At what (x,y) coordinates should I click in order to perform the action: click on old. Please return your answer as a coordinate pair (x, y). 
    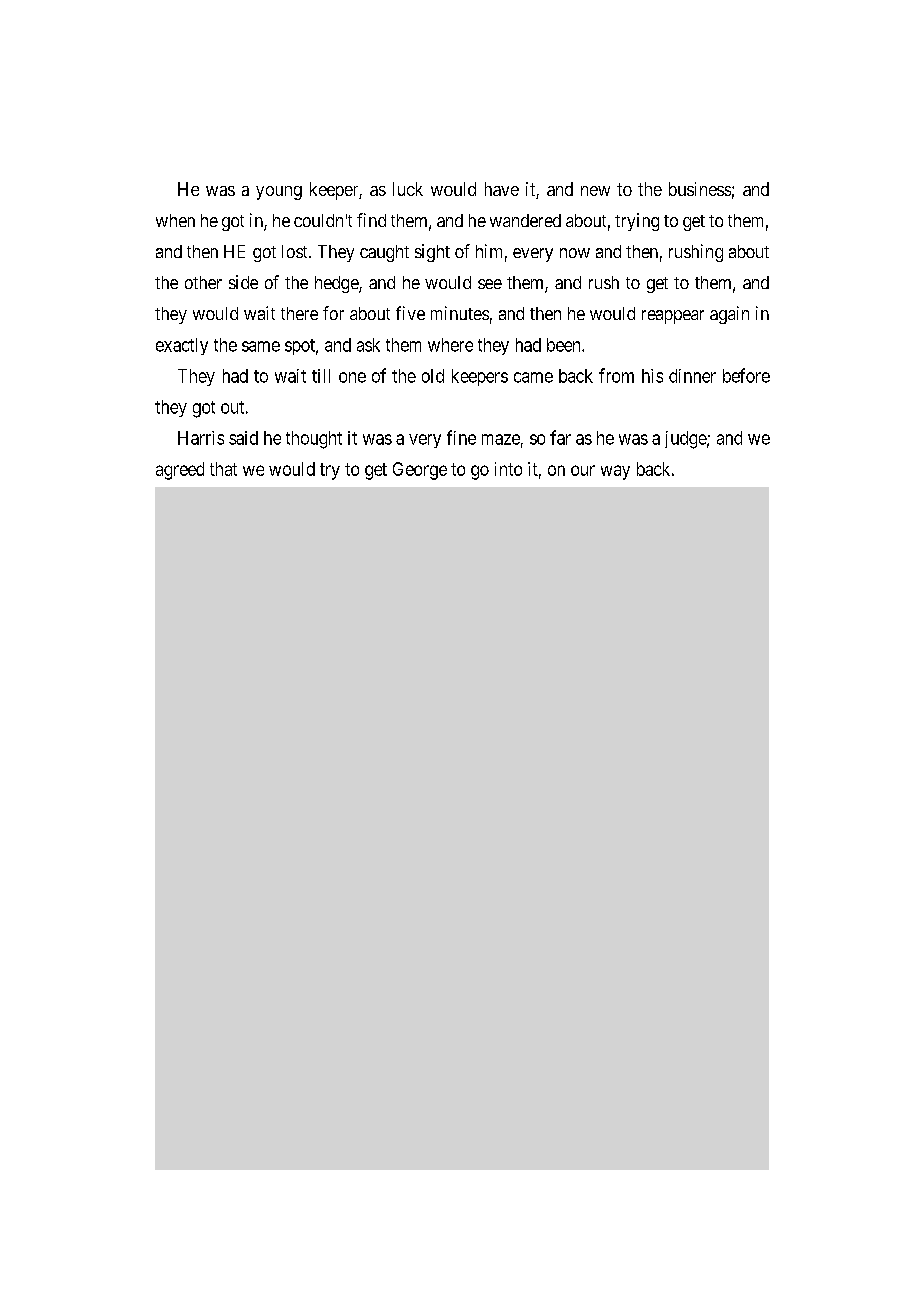
    Looking at the image, I should click on (433, 376).
